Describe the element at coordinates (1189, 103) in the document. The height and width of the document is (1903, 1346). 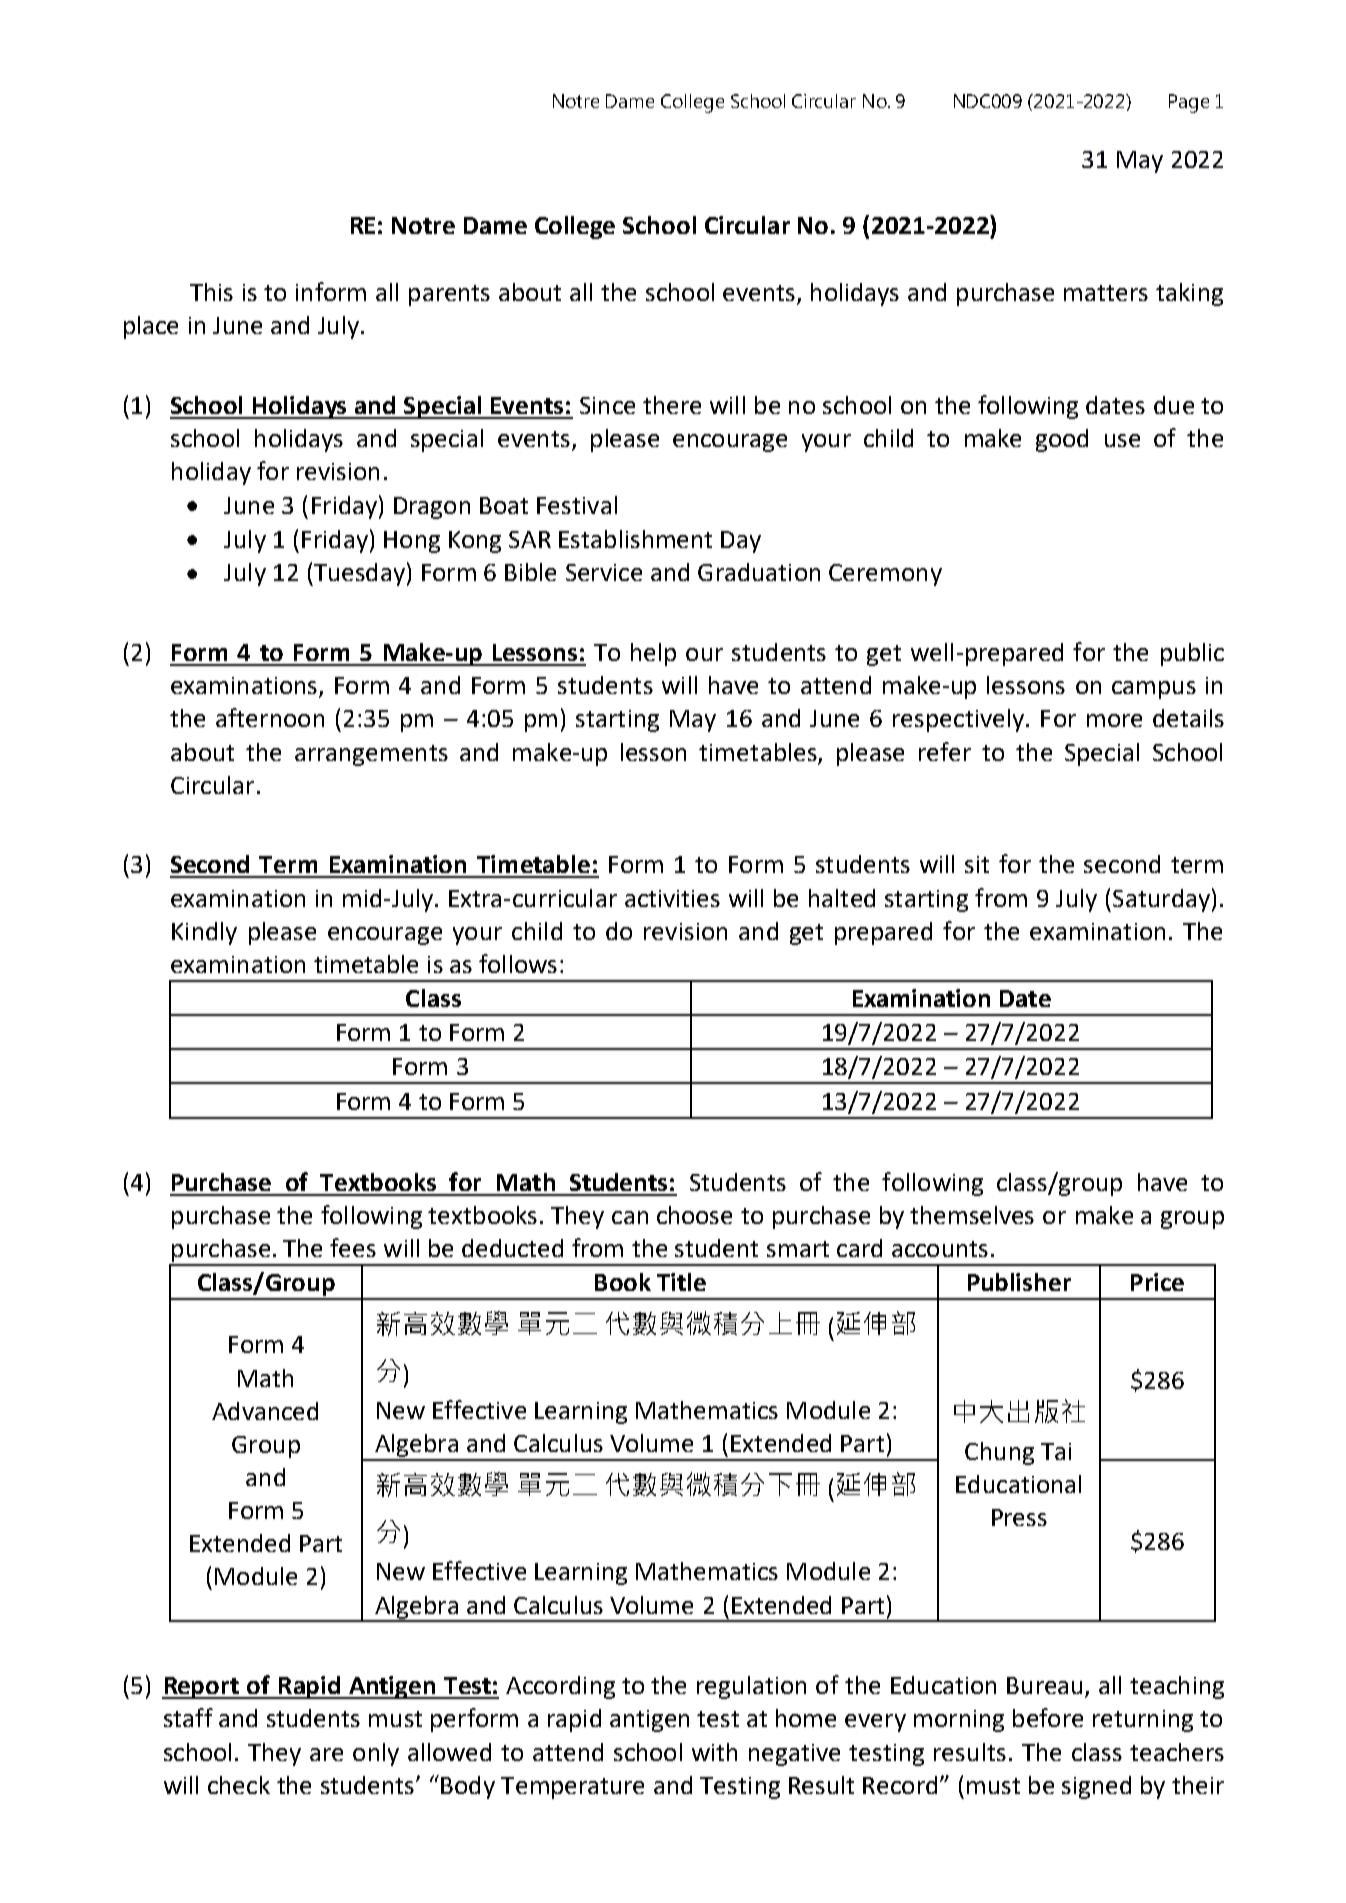
I see `Page` at that location.
